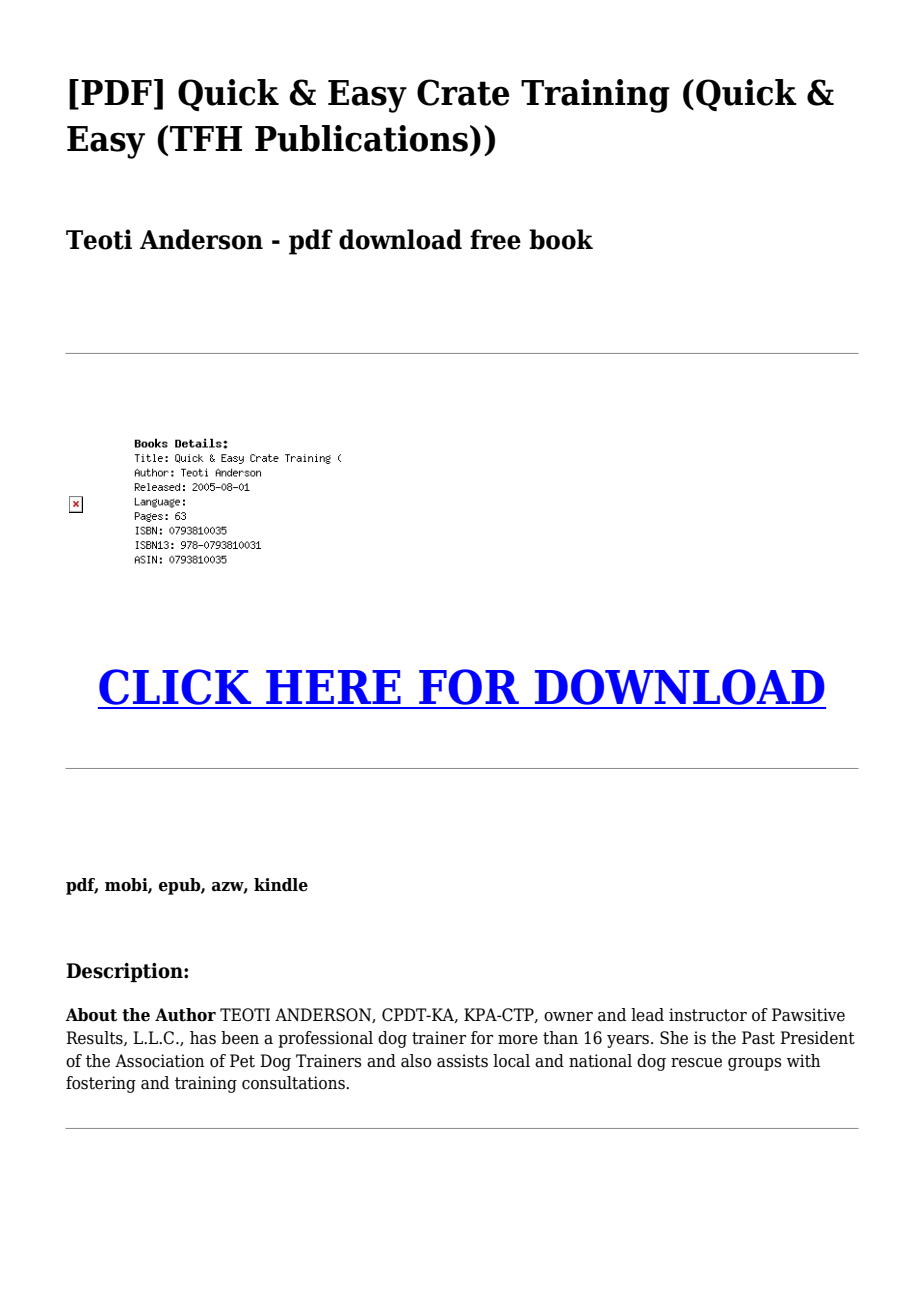 The height and width of the screenshot is (1308, 924). I want to click on fostering, so click(101, 1084).
